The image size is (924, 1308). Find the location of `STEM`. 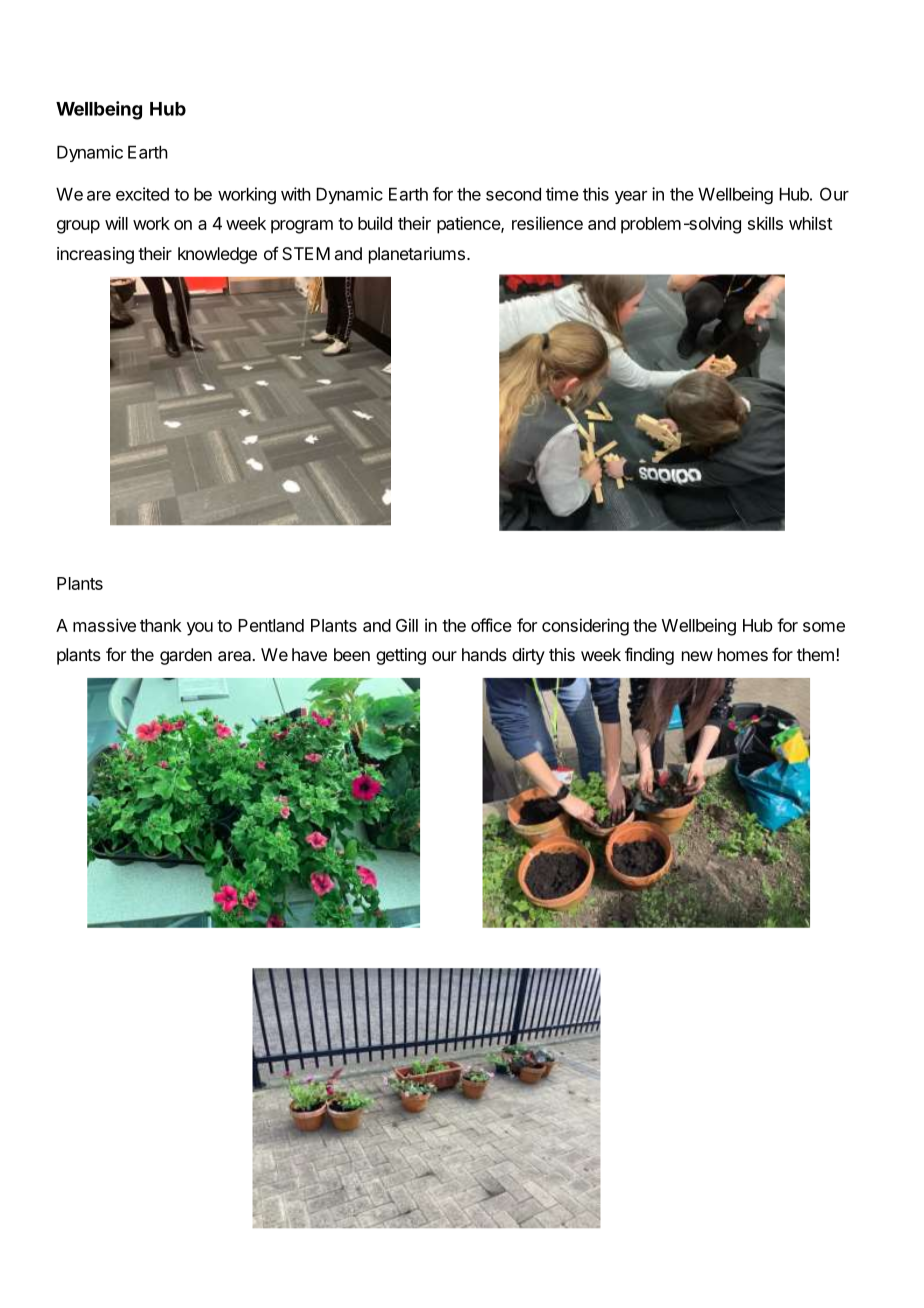

STEM is located at coordinates (306, 253).
